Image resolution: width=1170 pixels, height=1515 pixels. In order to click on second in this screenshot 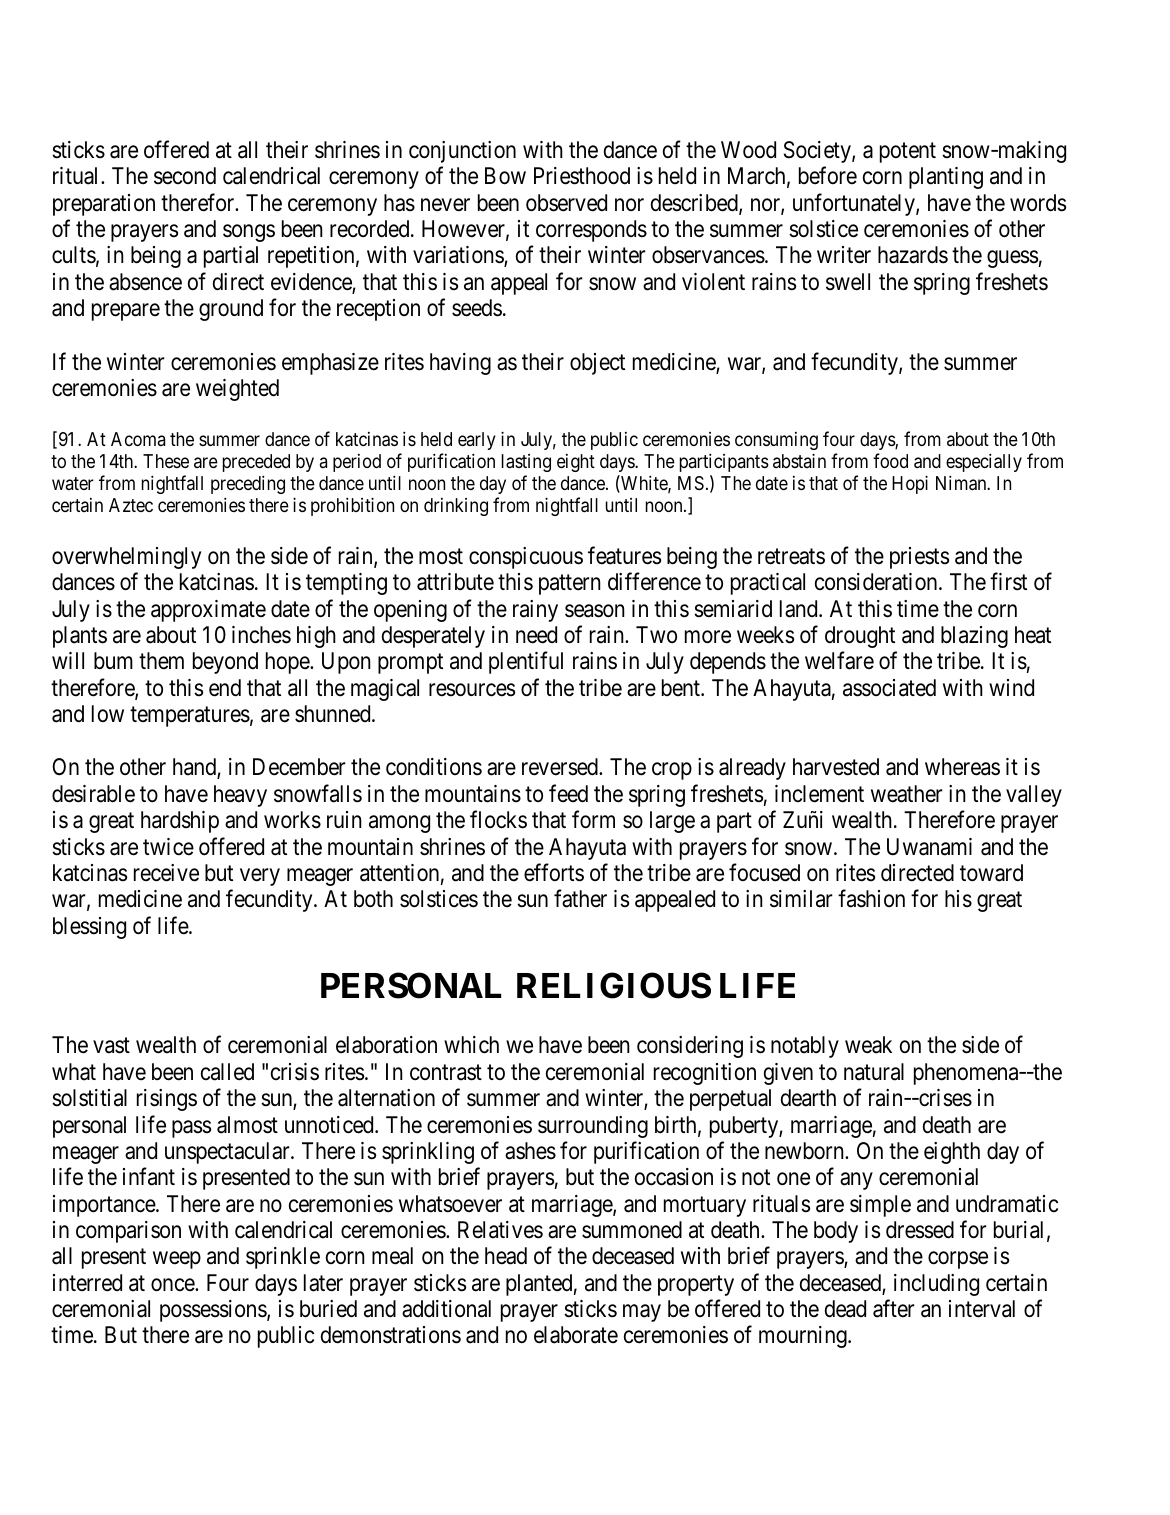, I will do `click(185, 176)`.
